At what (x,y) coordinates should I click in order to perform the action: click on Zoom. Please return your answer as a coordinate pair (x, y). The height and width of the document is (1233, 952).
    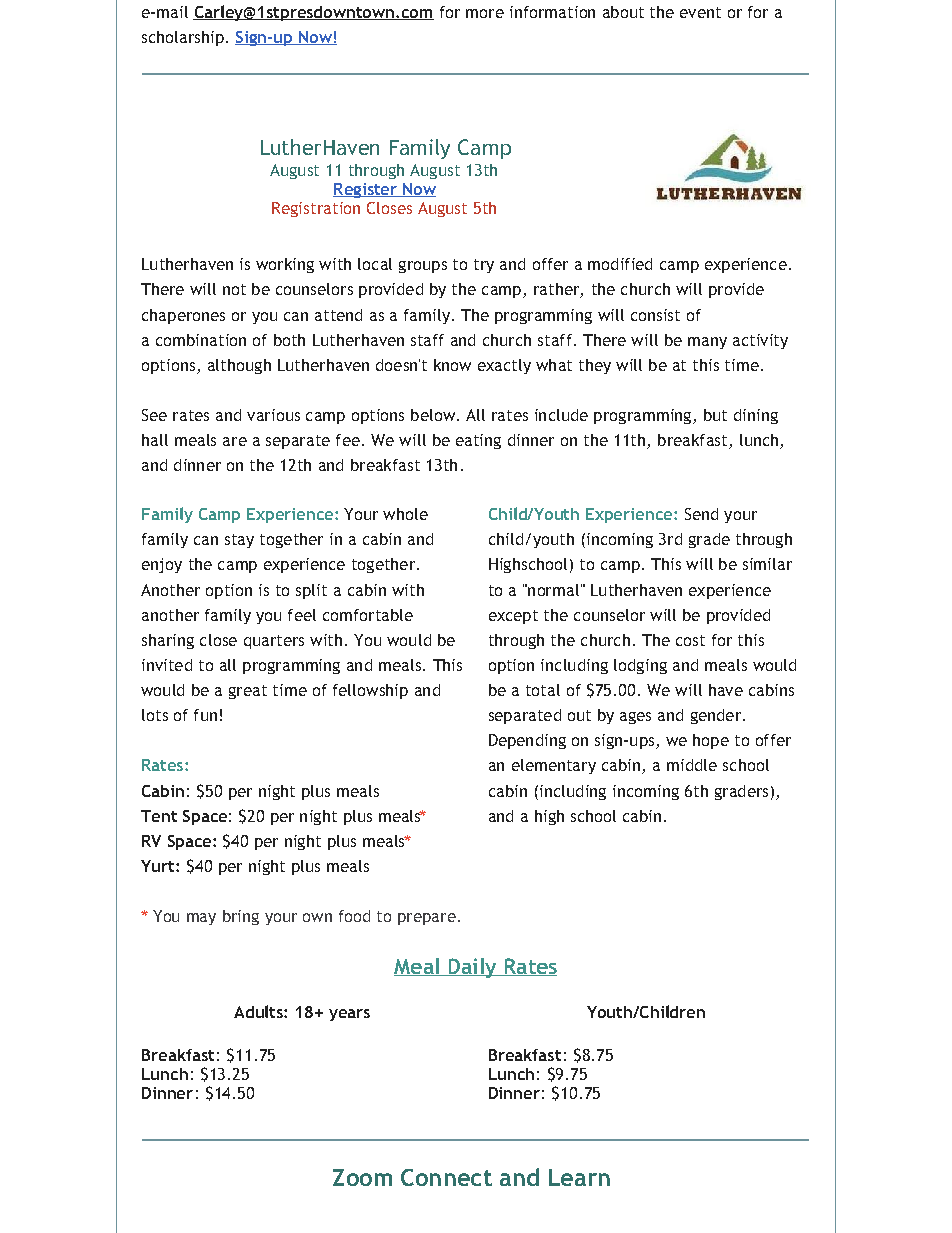
    Looking at the image, I should click on (362, 1177).
